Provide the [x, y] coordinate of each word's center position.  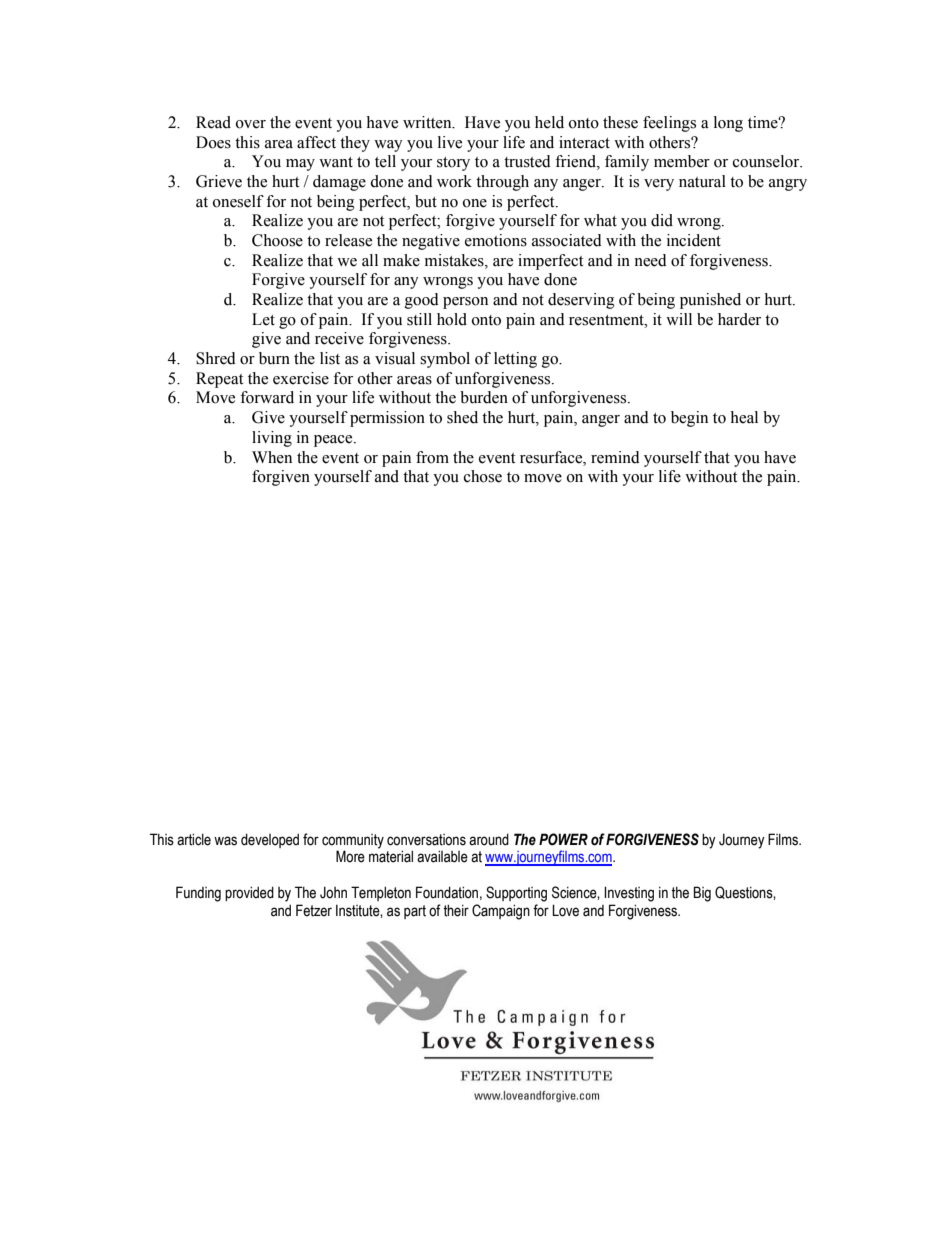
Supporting [516, 894]
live [450, 142]
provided [249, 893]
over [251, 124]
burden [484, 397]
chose [483, 476]
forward [267, 397]
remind [615, 457]
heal [744, 417]
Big [702, 894]
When [272, 457]
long [728, 124]
